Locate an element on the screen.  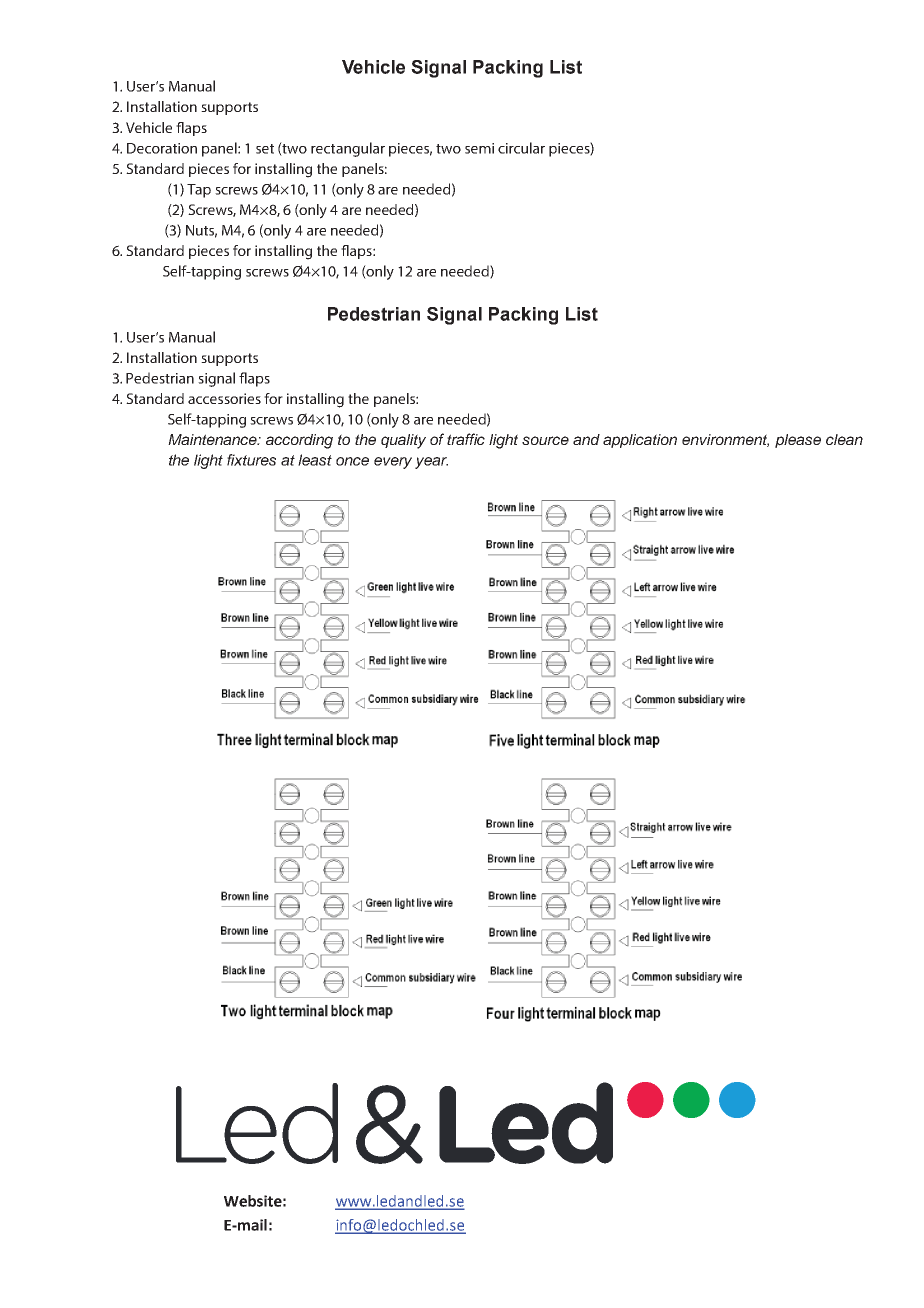
circular is located at coordinates (521, 148).
